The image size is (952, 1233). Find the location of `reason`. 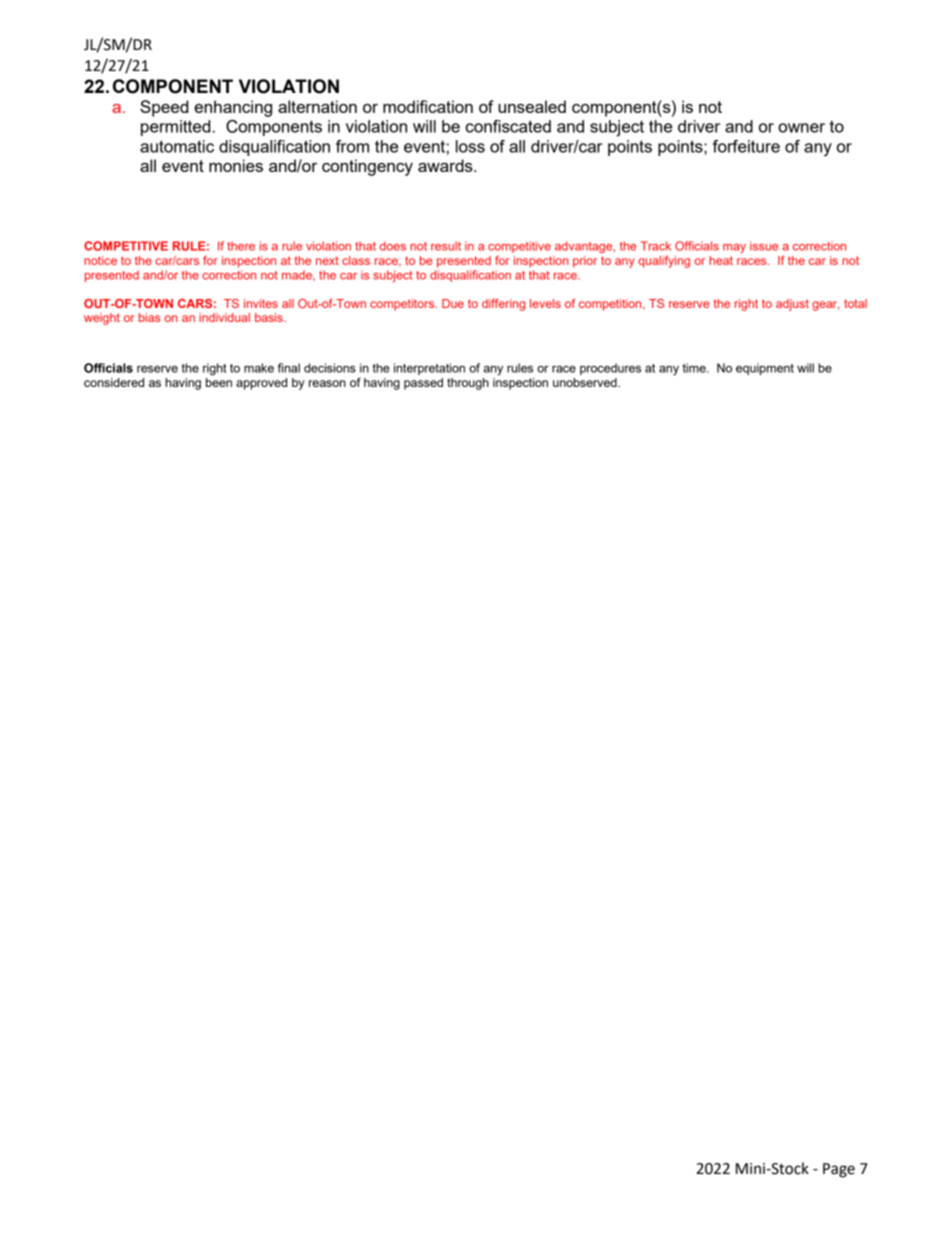

reason is located at coordinates (327, 383).
